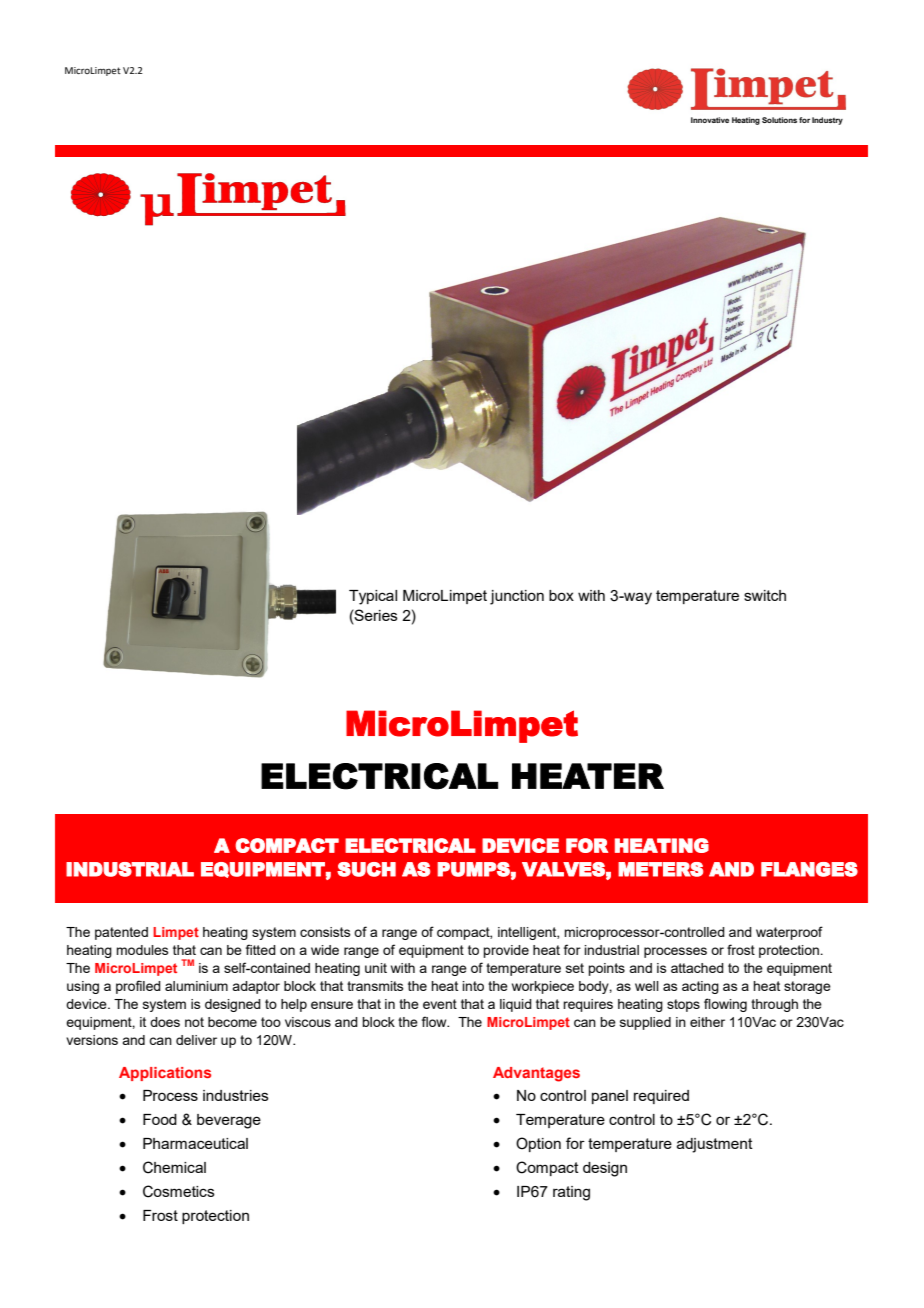 The width and height of the image is (924, 1308). Describe the element at coordinates (121, 933) in the image. I see `patented` at that location.
